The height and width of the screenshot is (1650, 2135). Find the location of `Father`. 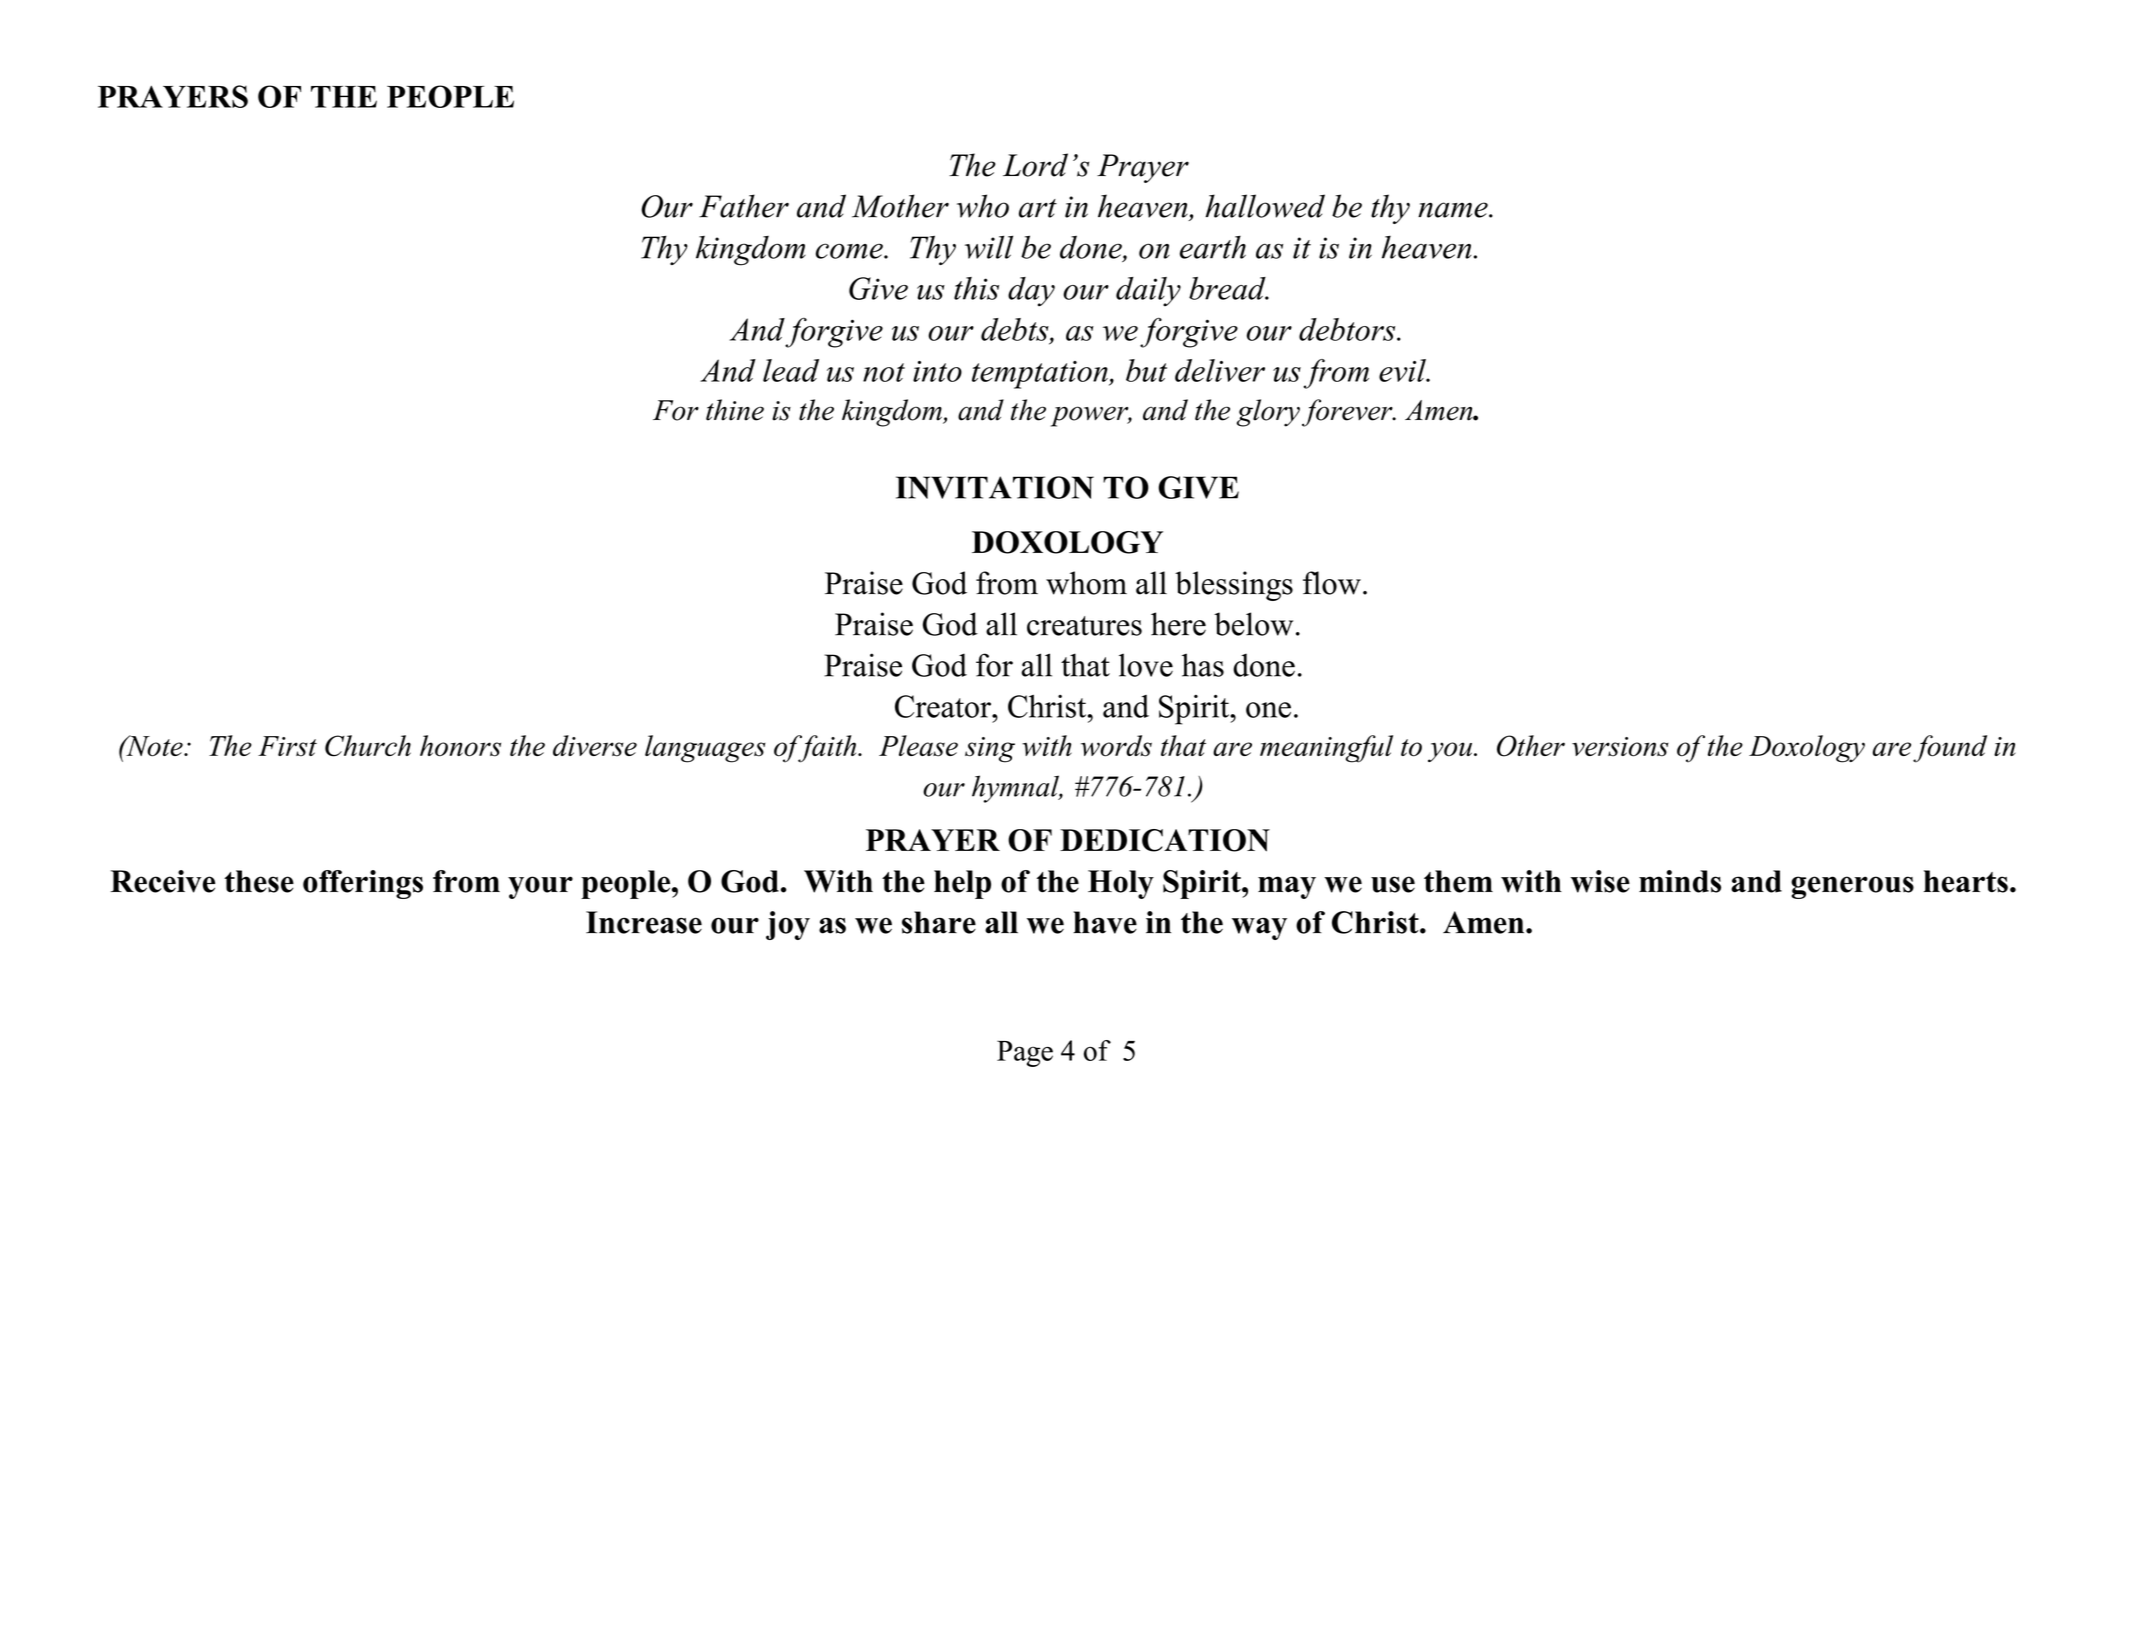

Father is located at coordinates (744, 206).
